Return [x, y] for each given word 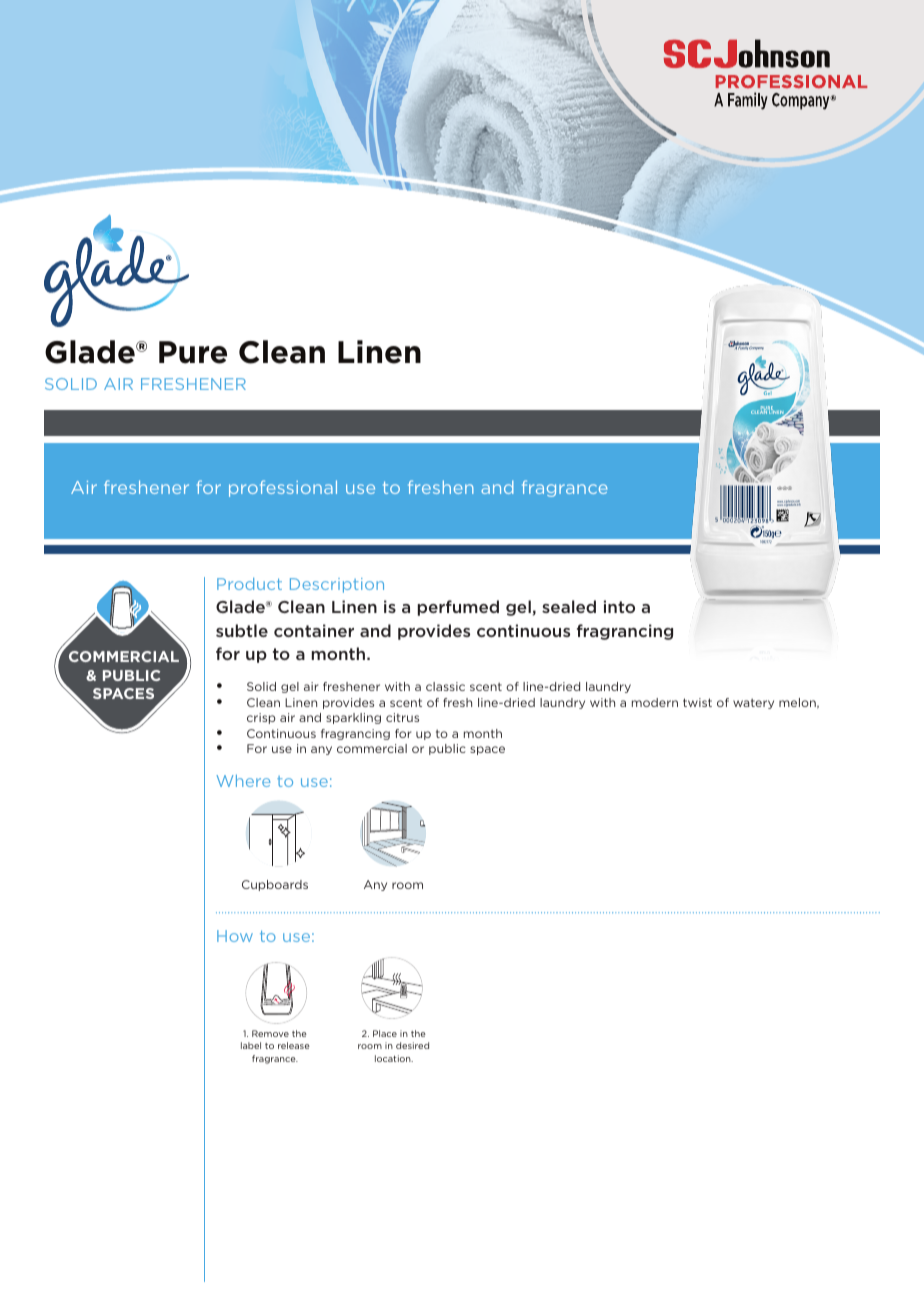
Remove [270, 1033]
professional [283, 488]
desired [412, 1045]
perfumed [458, 608]
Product [249, 584]
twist [697, 702]
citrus [402, 717]
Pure [193, 352]
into [619, 606]
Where [243, 781]
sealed [569, 606]
